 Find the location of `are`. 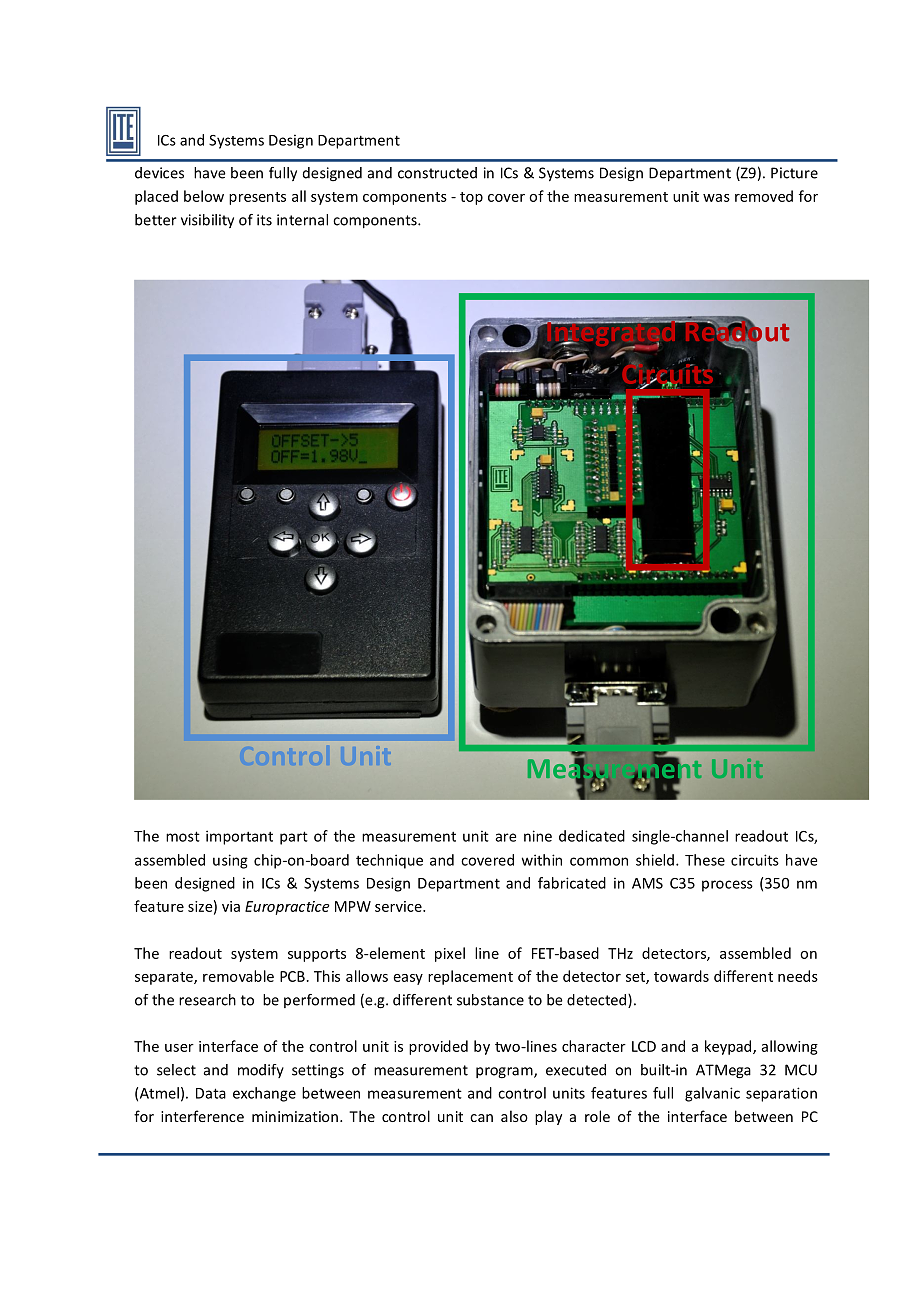

are is located at coordinates (505, 837).
